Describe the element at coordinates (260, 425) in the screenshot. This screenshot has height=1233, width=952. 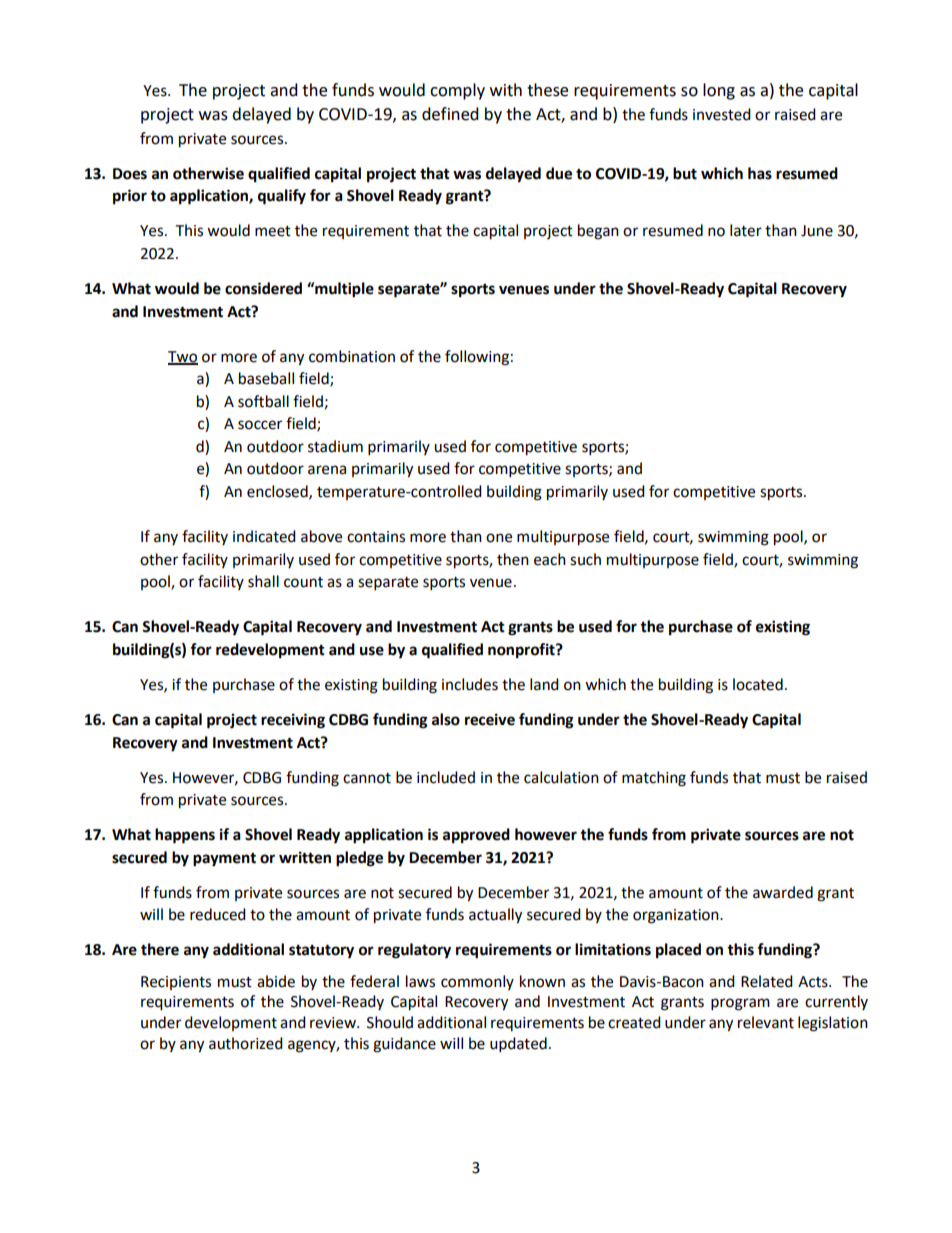
I see `soccer` at that location.
